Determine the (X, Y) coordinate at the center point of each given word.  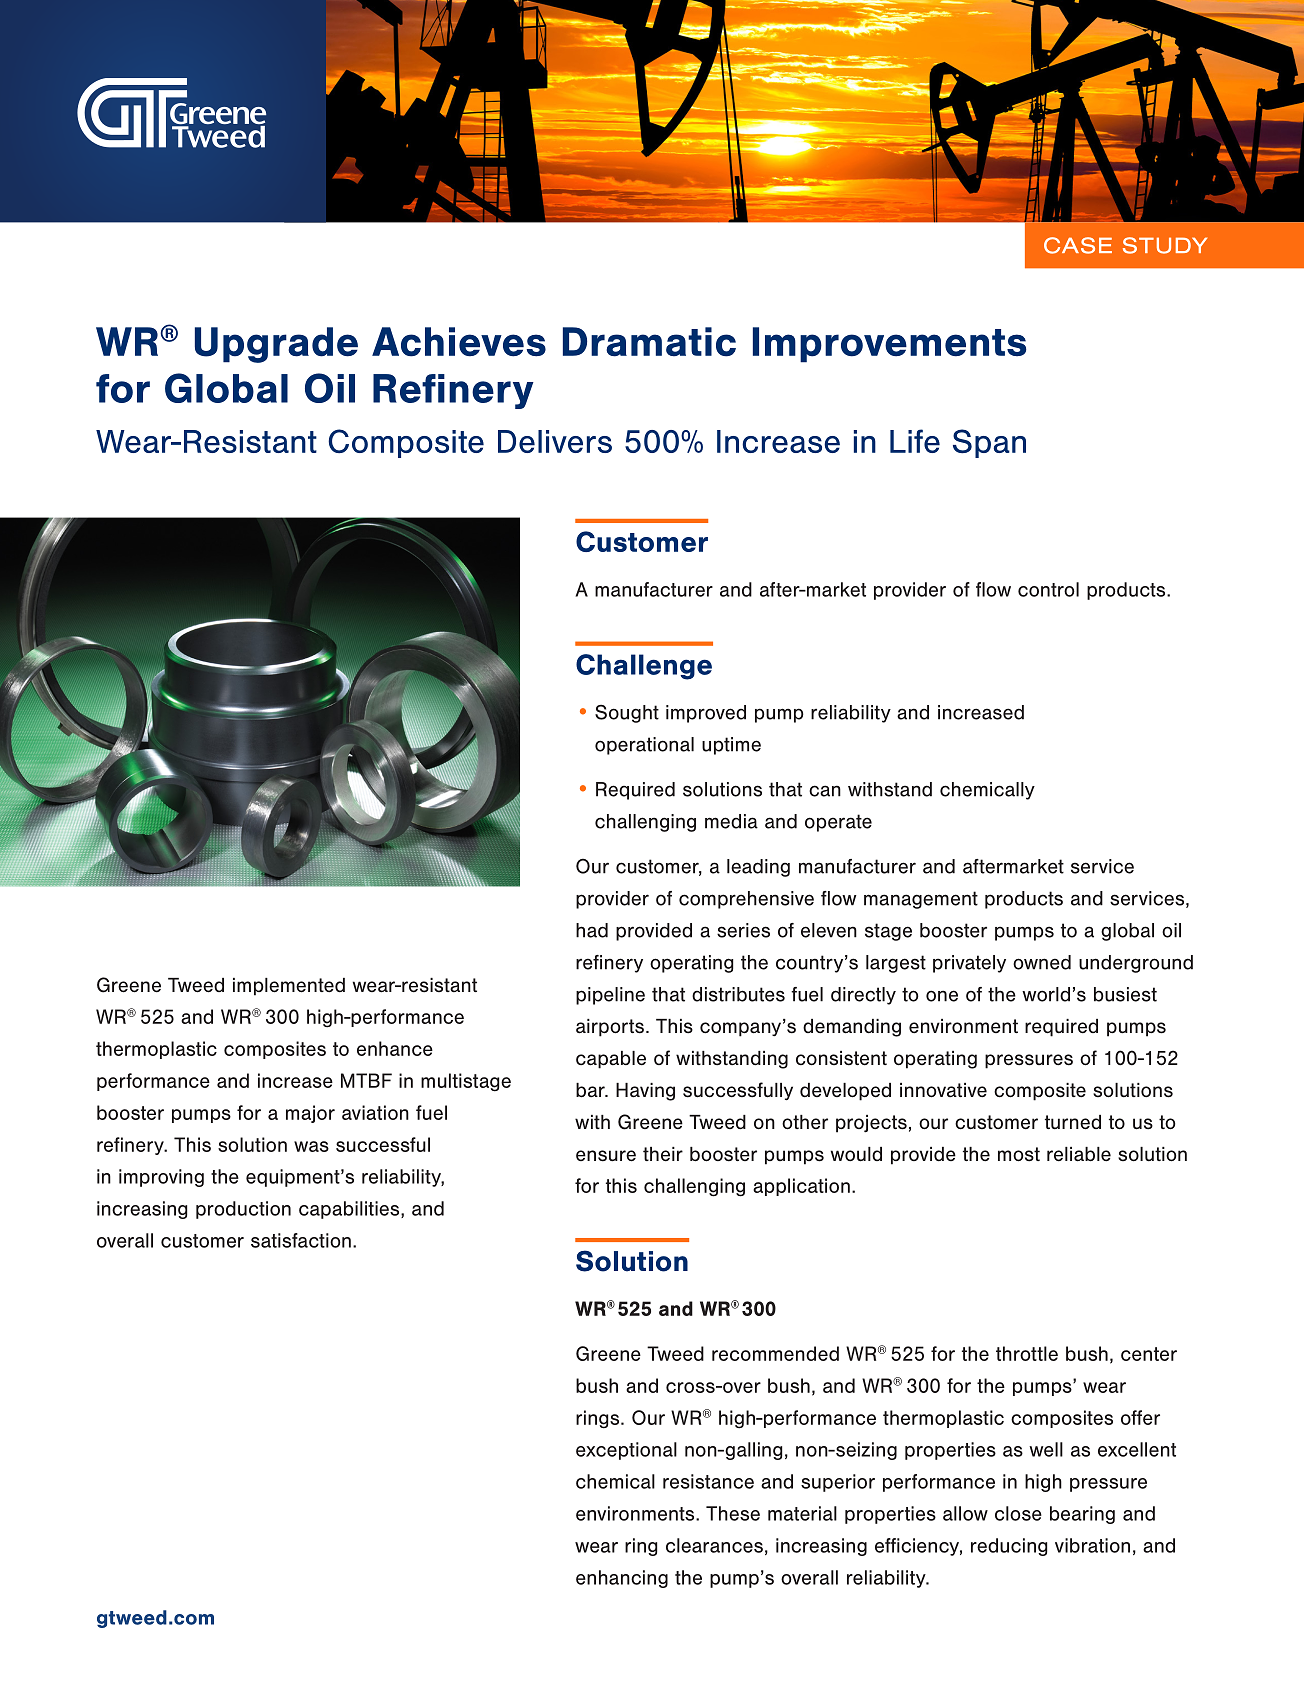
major (310, 1114)
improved (706, 714)
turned (1073, 1122)
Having (645, 1092)
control (1048, 589)
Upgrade (276, 345)
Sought (627, 713)
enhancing (622, 1579)
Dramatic (649, 342)
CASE (1078, 245)
